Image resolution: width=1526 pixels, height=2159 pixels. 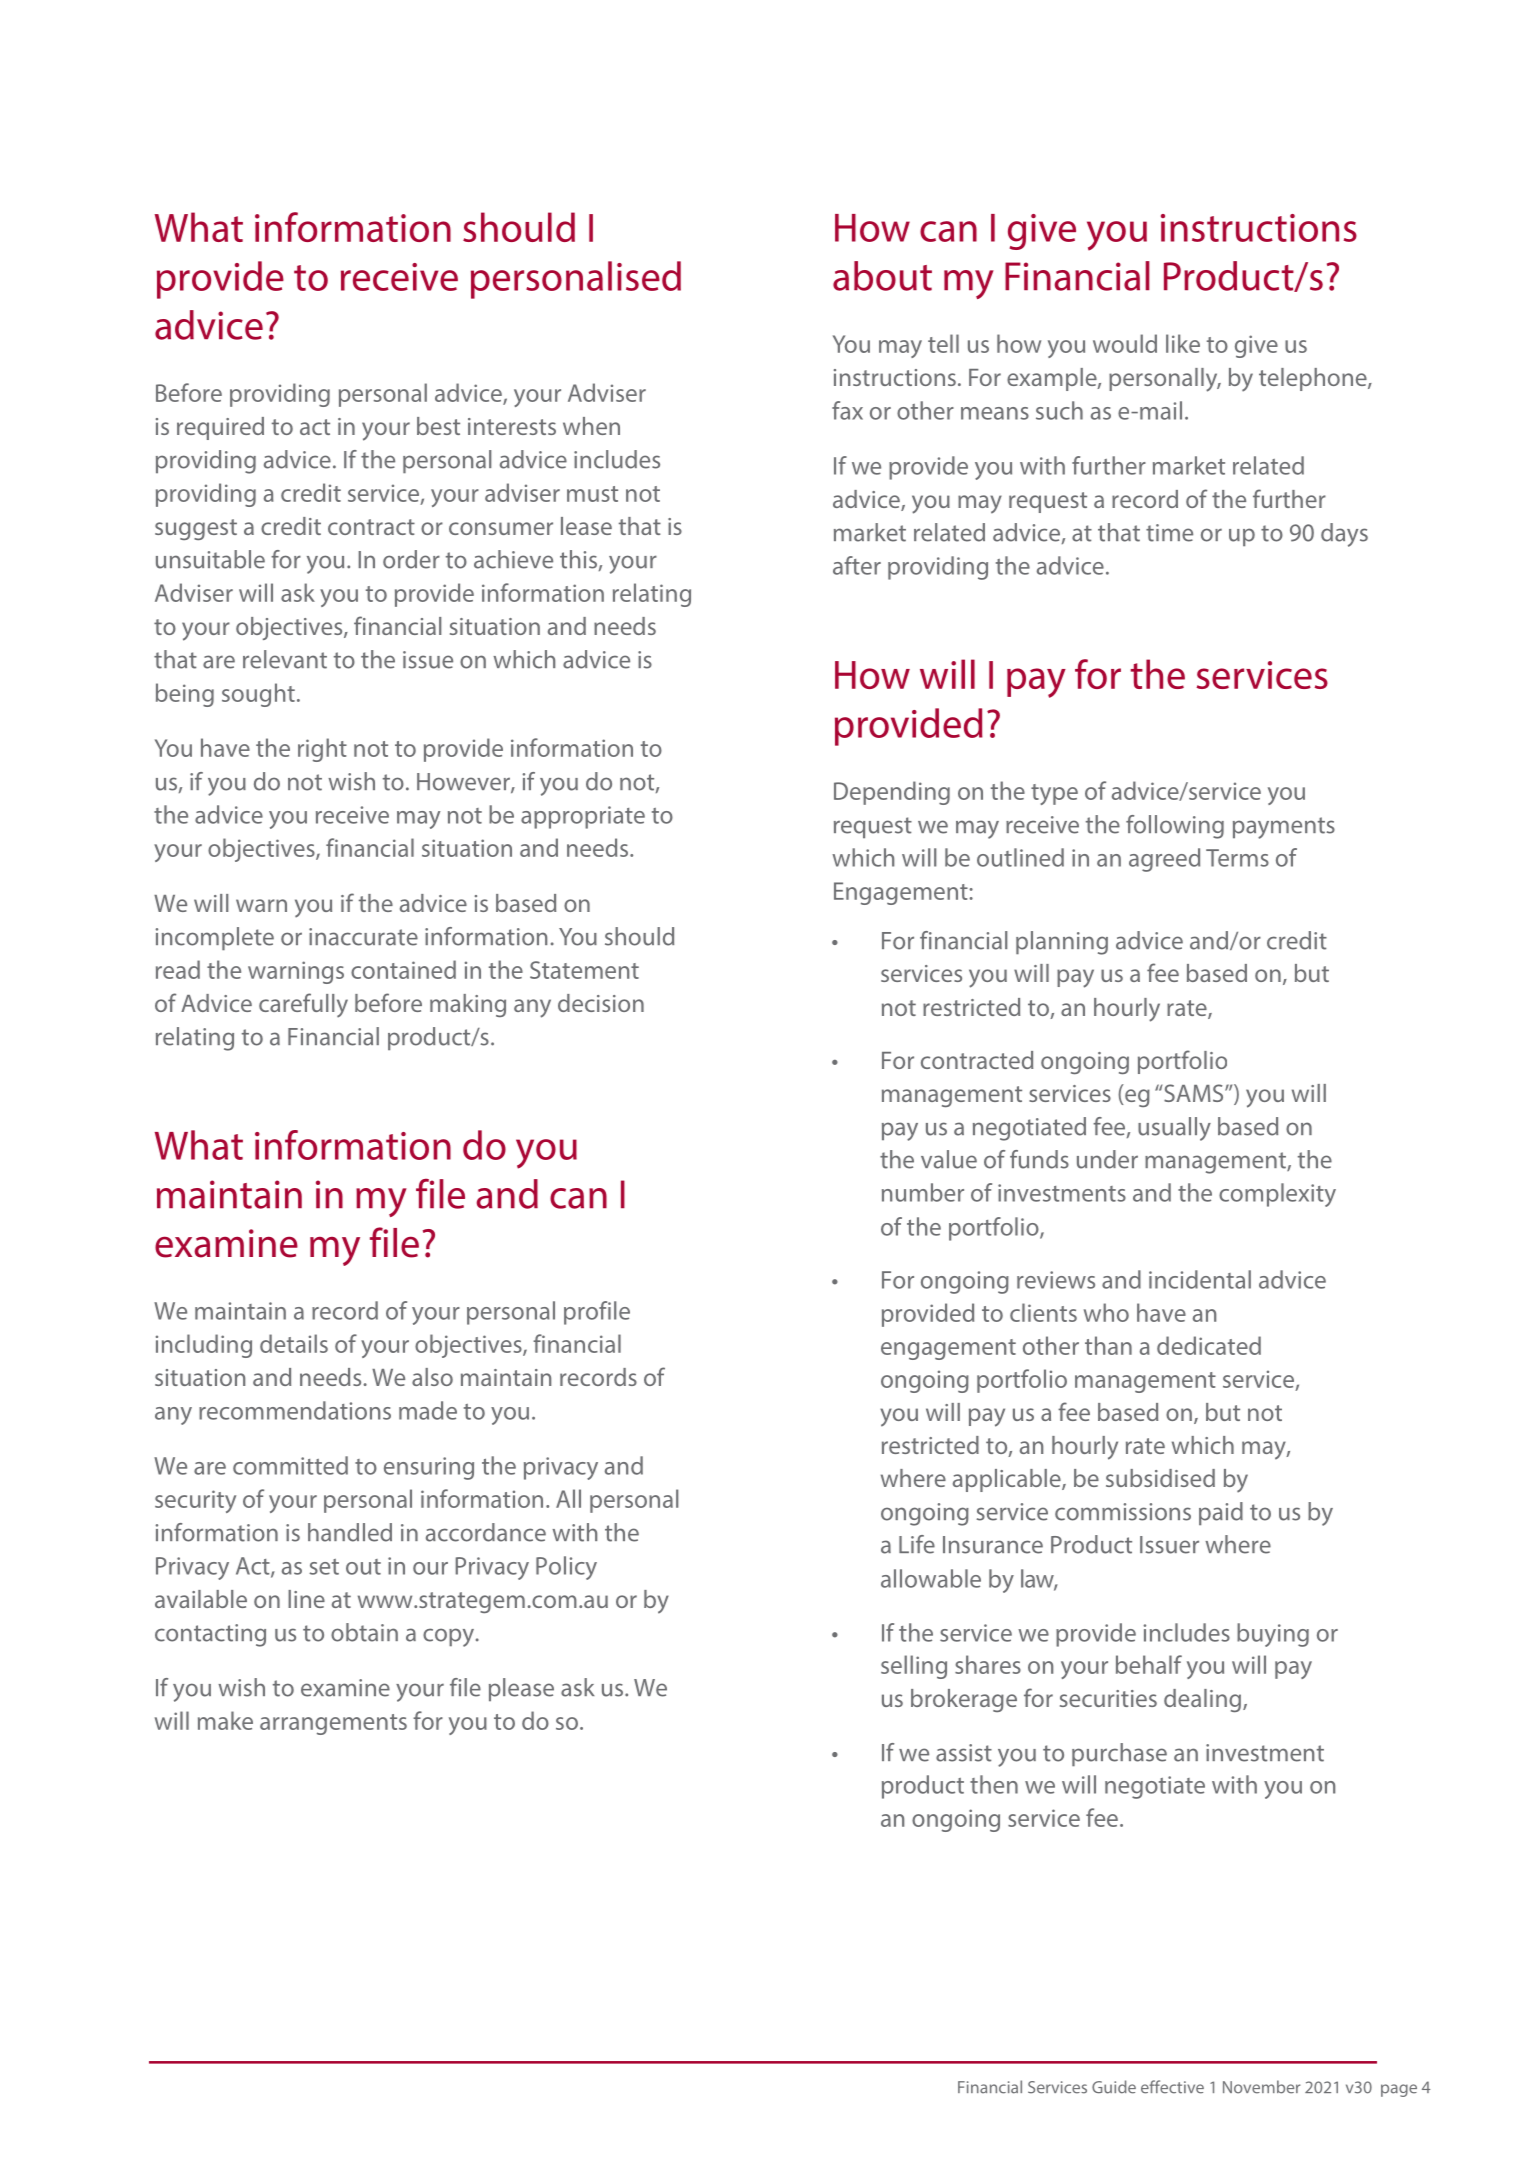 What do you see at coordinates (1273, 1635) in the screenshot?
I see `buying` at bounding box center [1273, 1635].
